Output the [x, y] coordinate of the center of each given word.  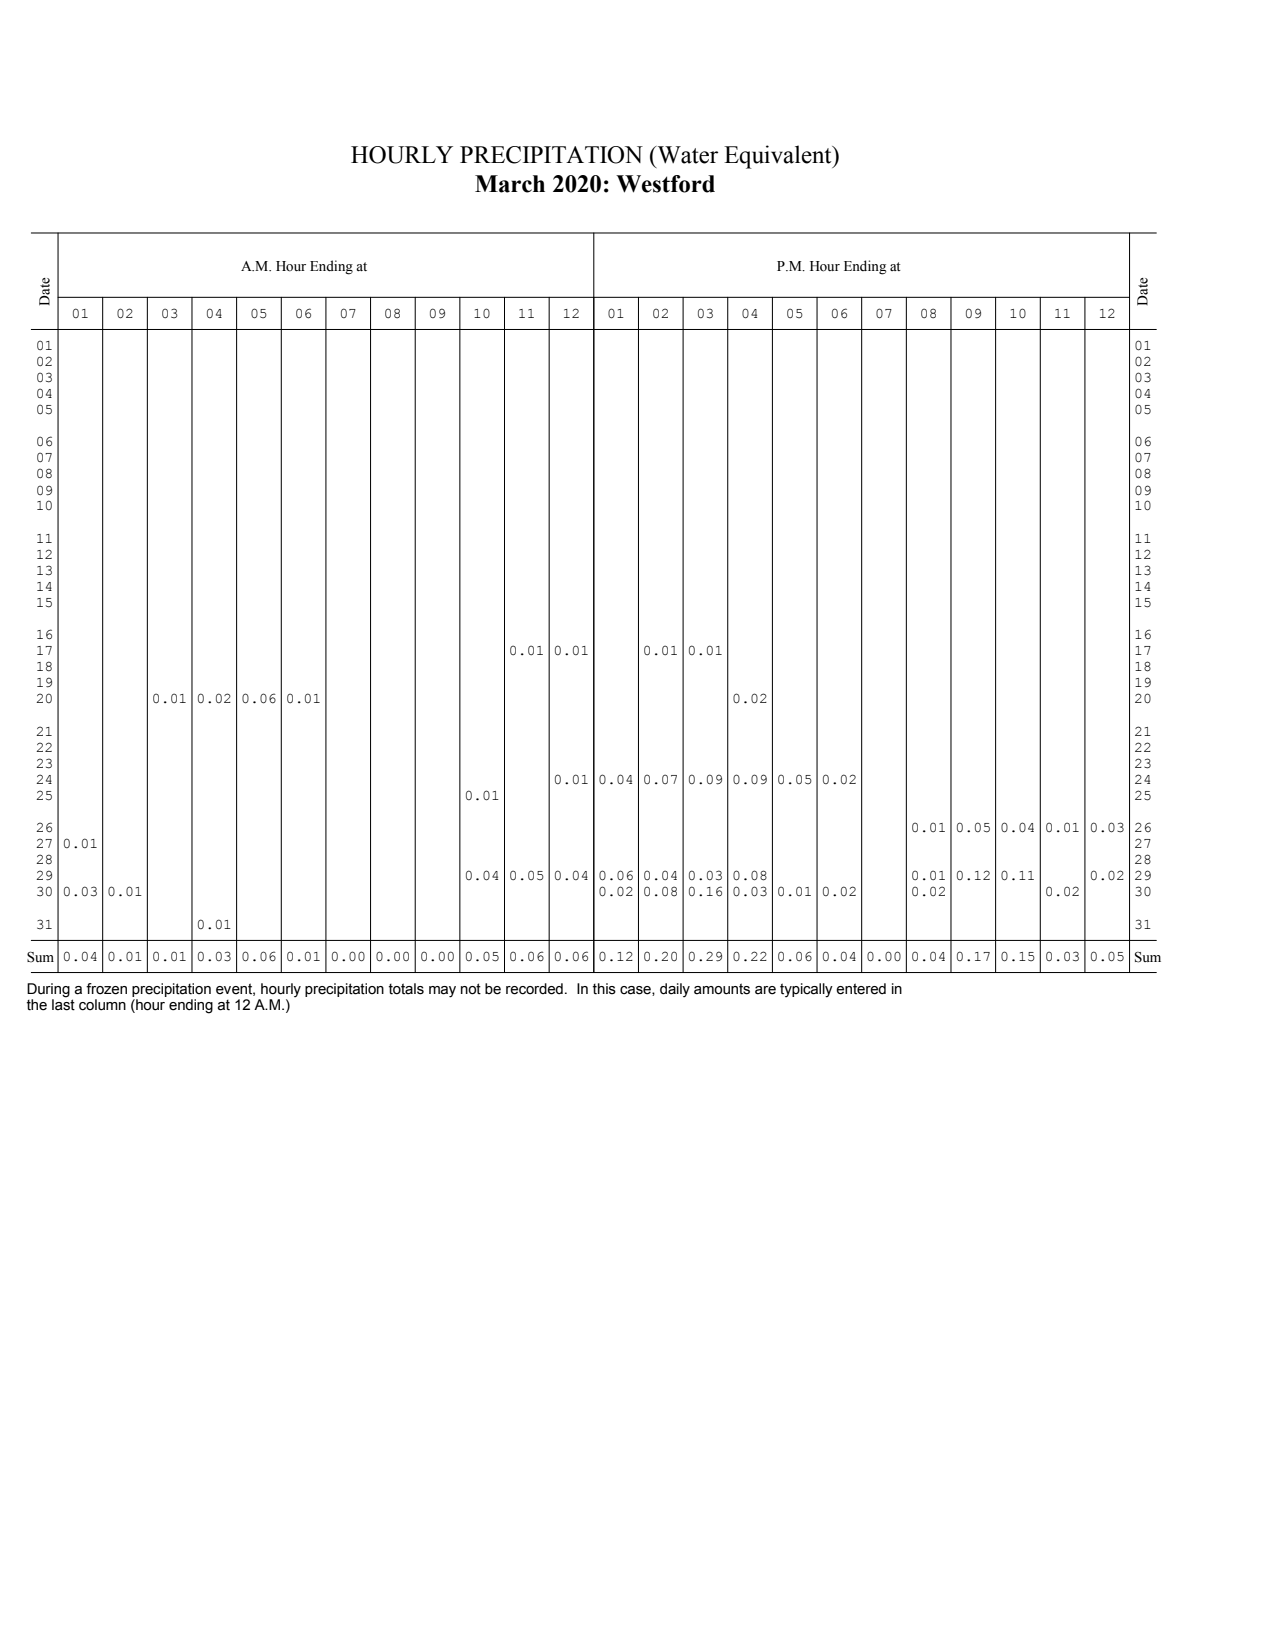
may [442, 992]
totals [406, 989]
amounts [722, 989]
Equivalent [779, 157]
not [471, 989]
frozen [106, 989]
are [765, 990]
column [102, 1005]
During [48, 991]
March [510, 184]
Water [686, 155]
